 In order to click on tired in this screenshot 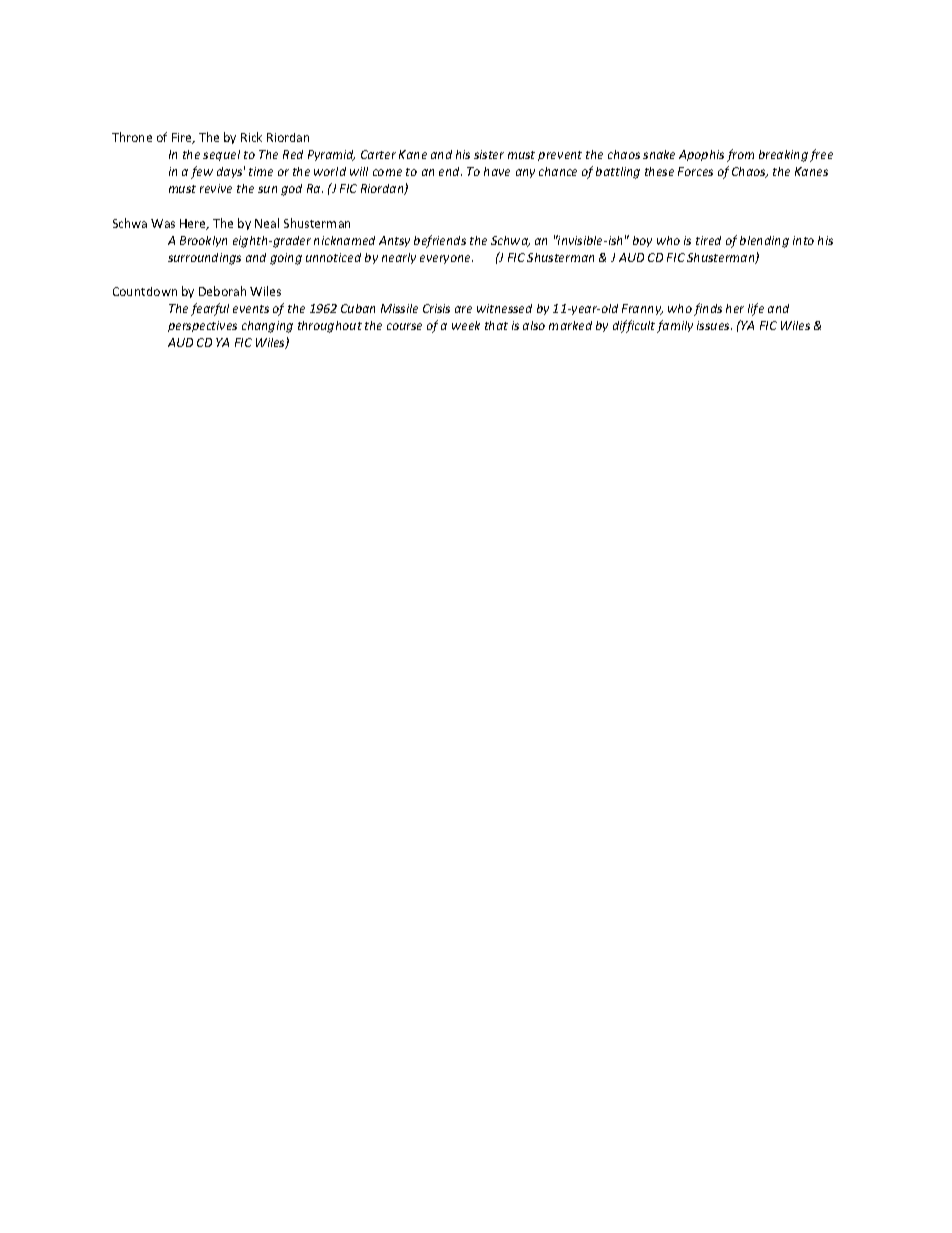, I will do `click(708, 240)`.
